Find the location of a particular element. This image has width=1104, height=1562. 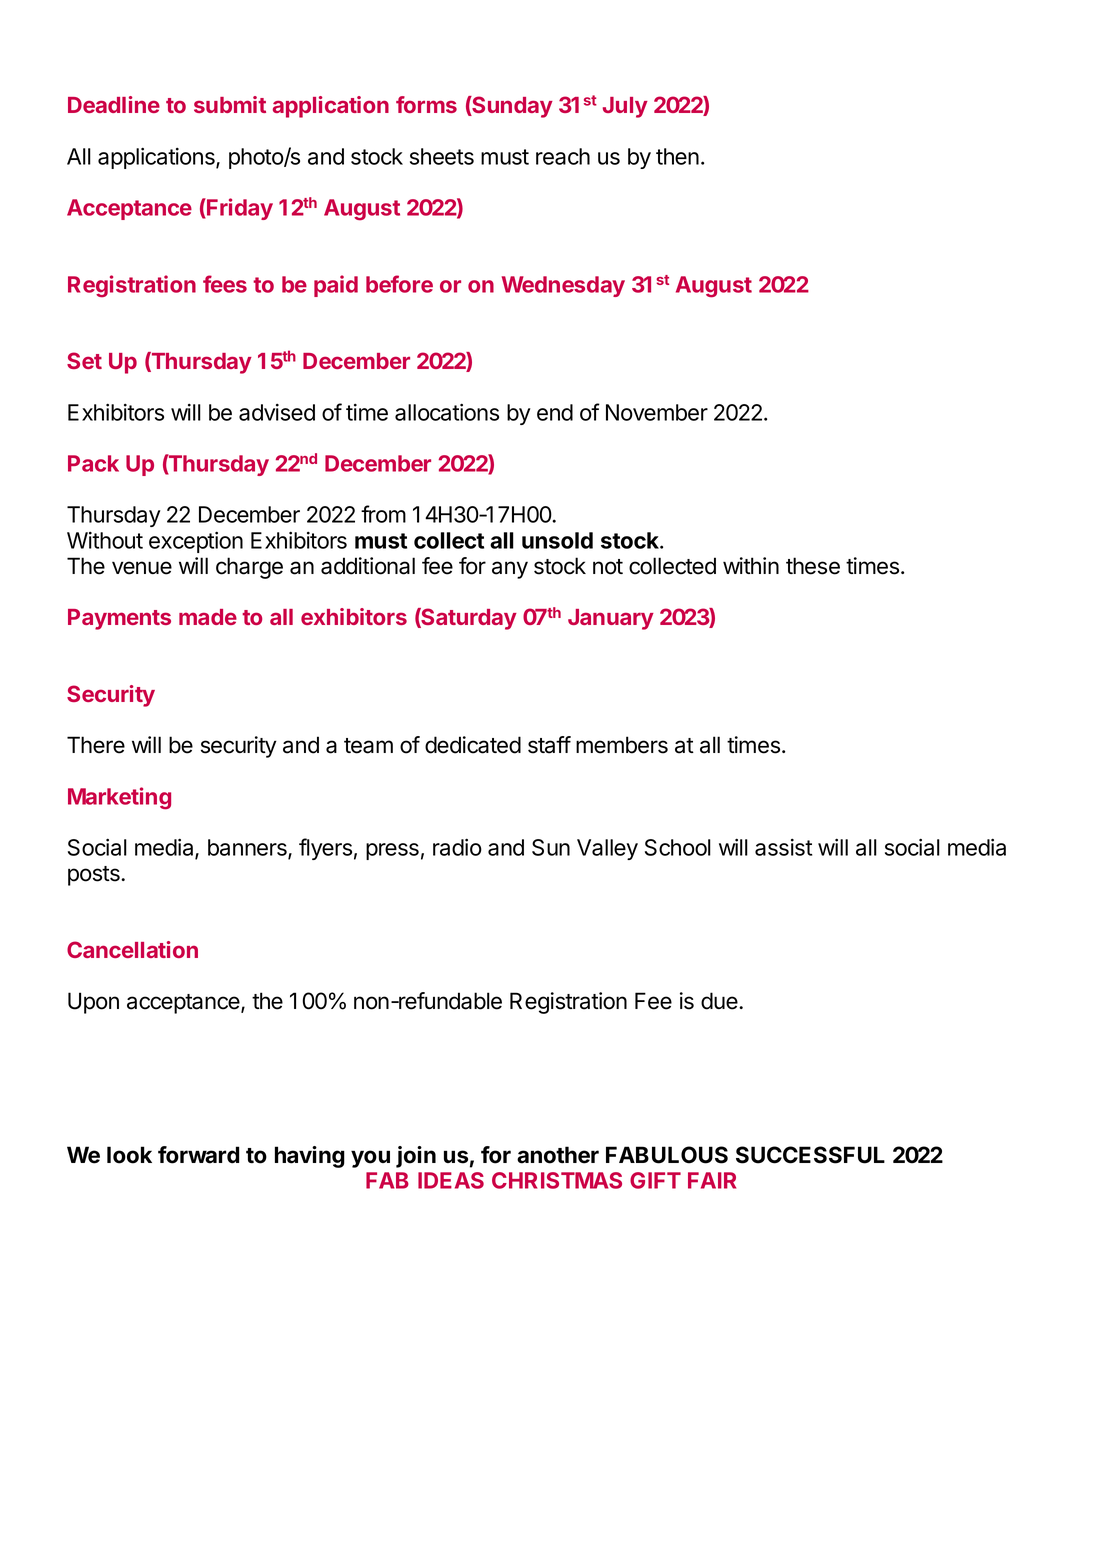

join is located at coordinates (416, 1157).
